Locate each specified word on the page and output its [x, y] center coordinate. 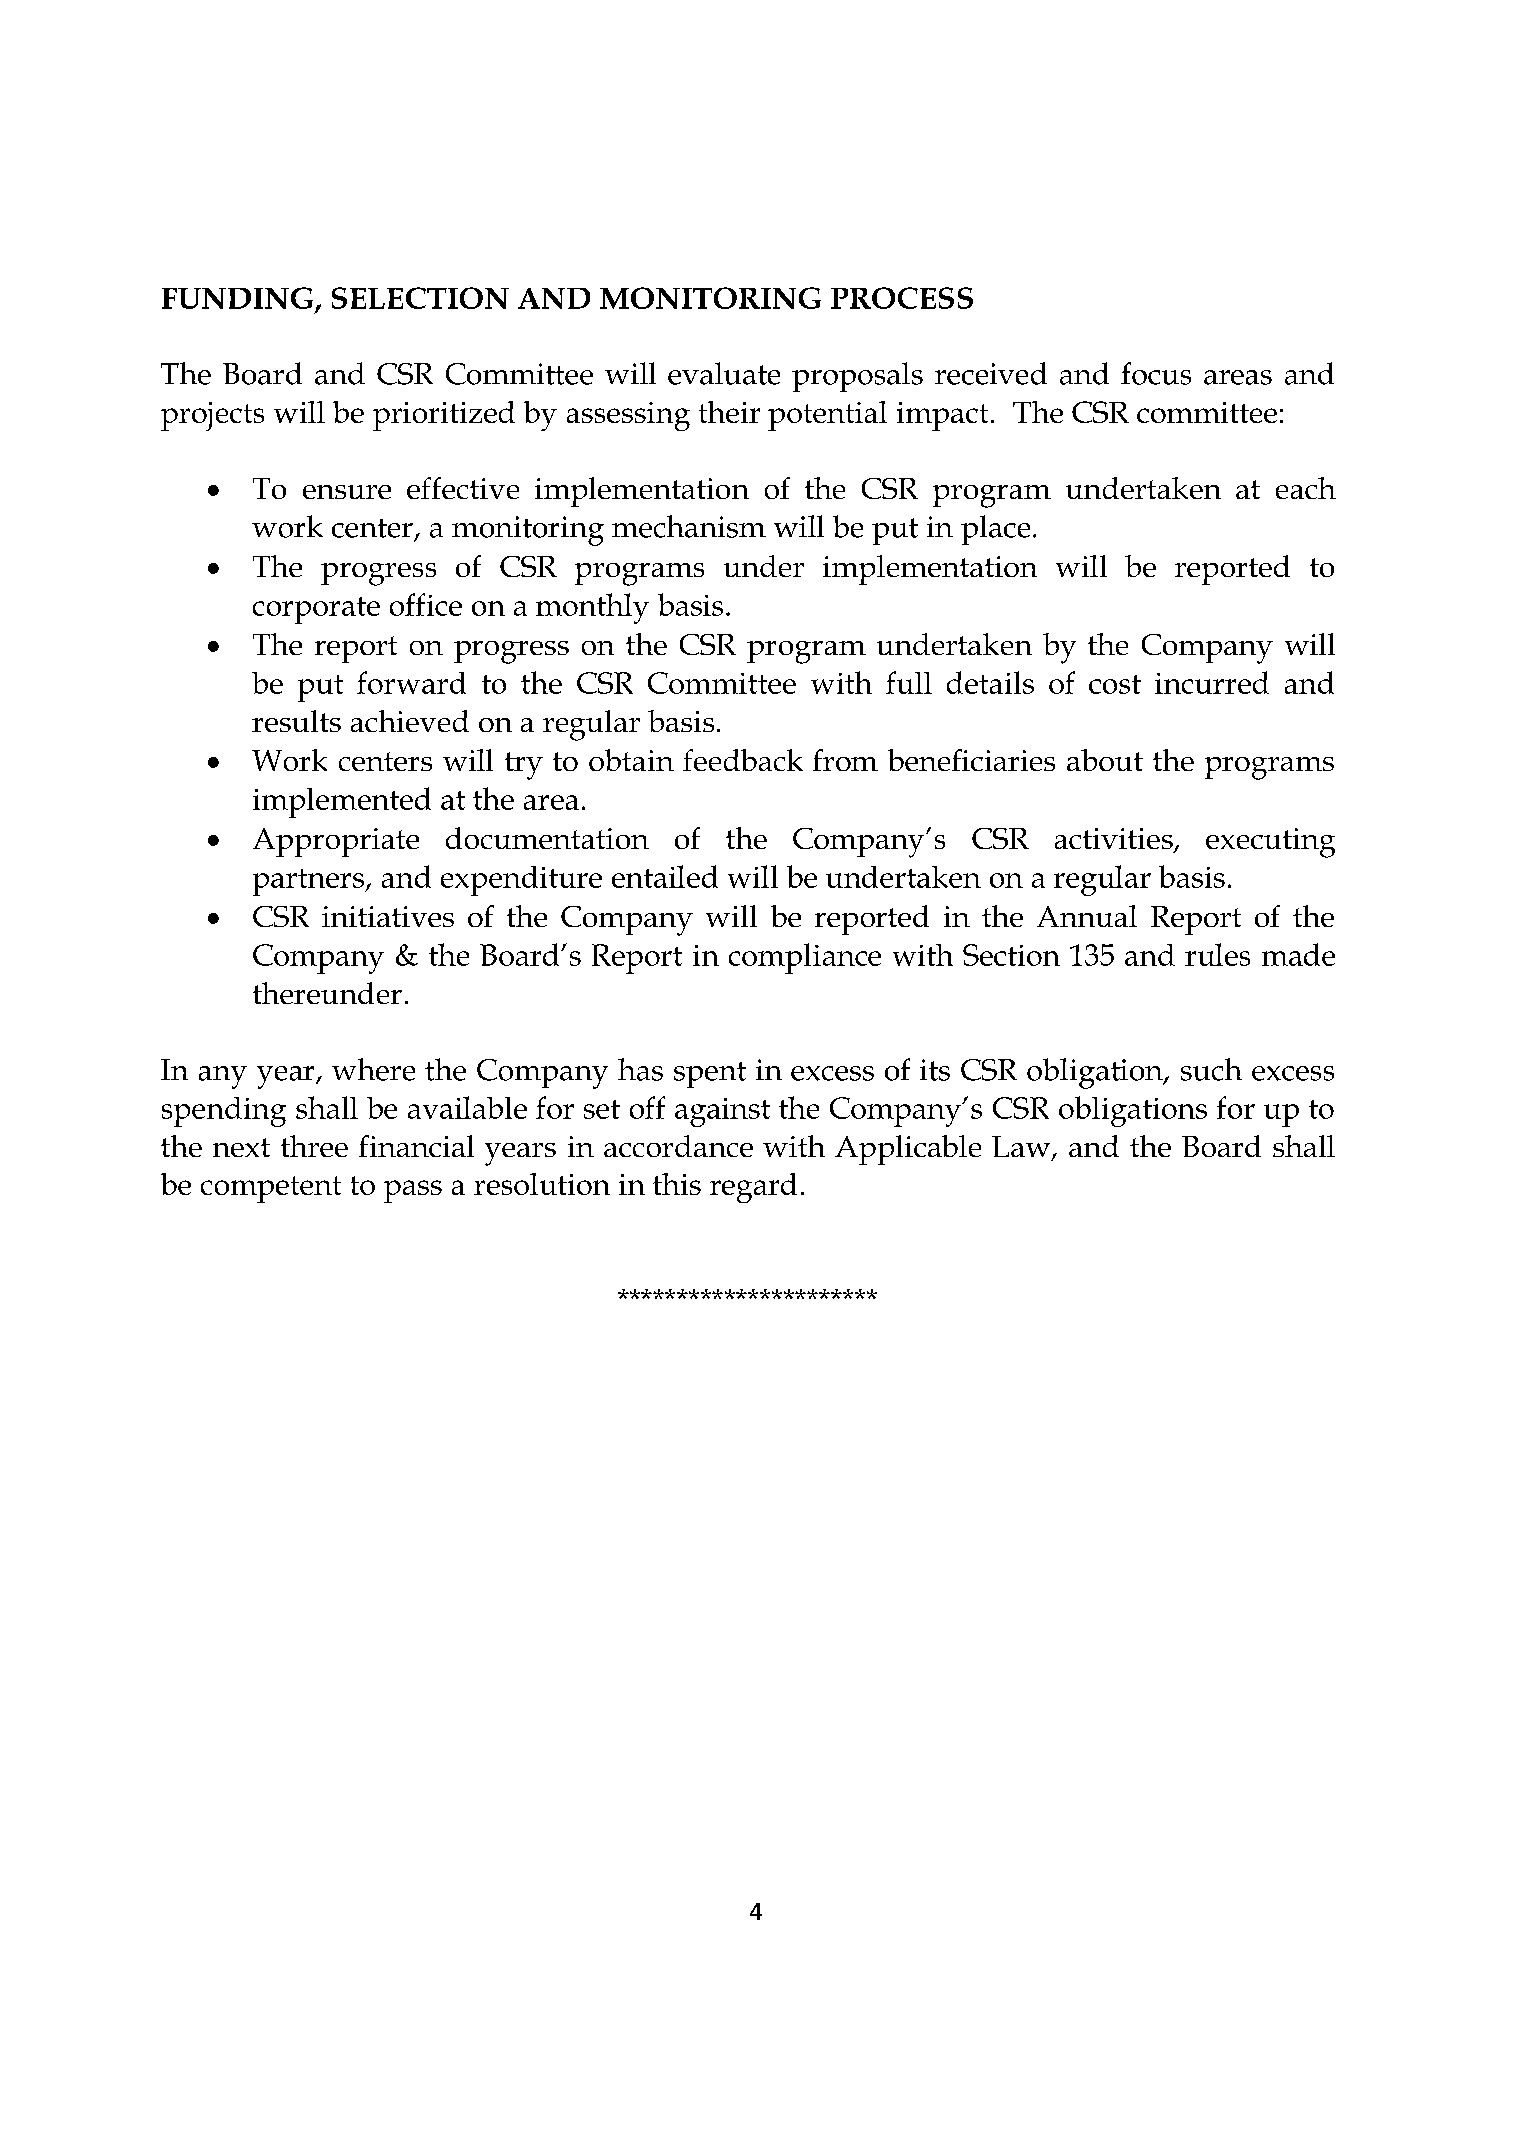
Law [1022, 1148]
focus [1156, 373]
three [314, 1146]
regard [753, 1188]
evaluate [724, 373]
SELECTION [420, 298]
